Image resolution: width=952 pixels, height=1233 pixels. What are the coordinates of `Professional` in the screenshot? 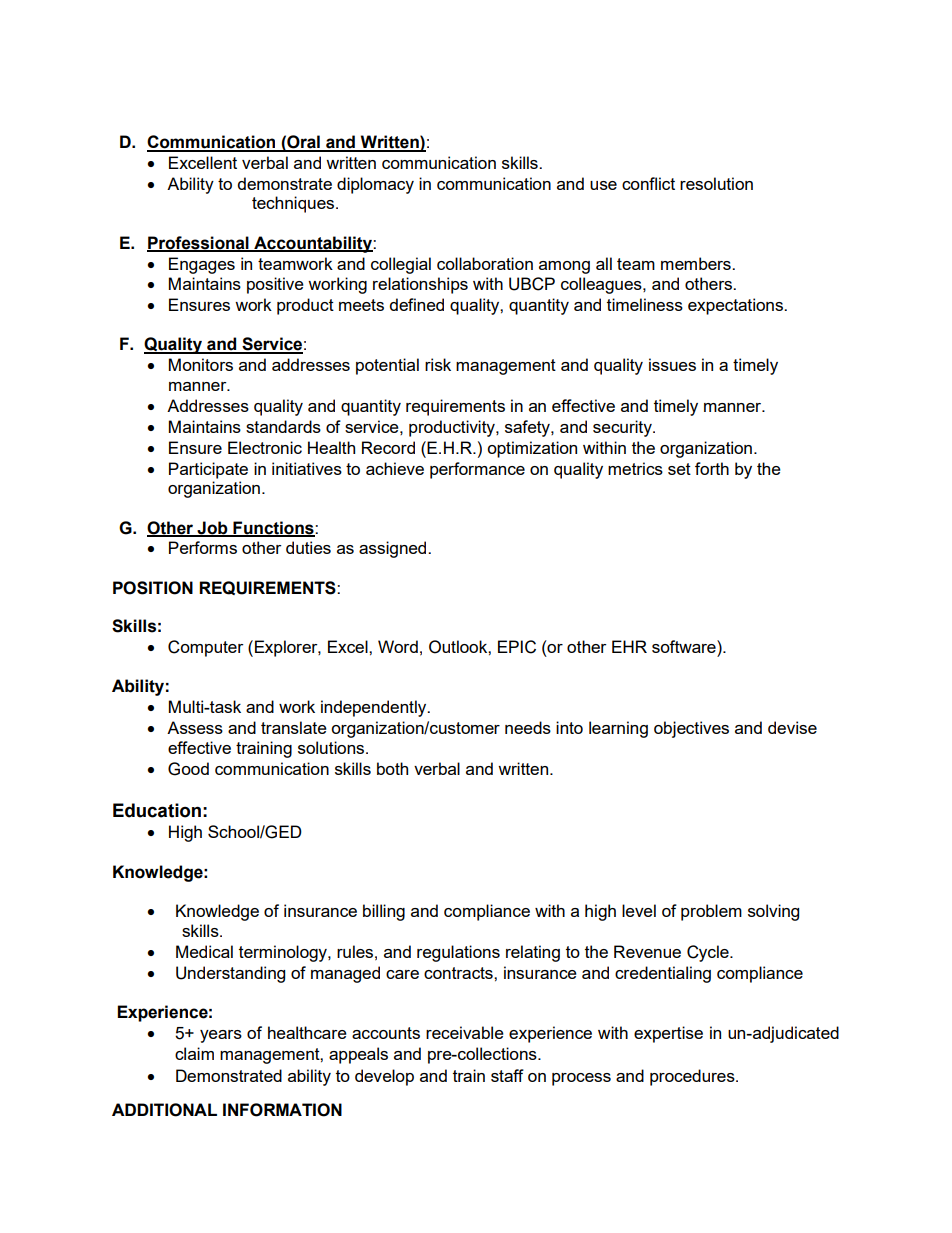 It's located at (199, 243).
